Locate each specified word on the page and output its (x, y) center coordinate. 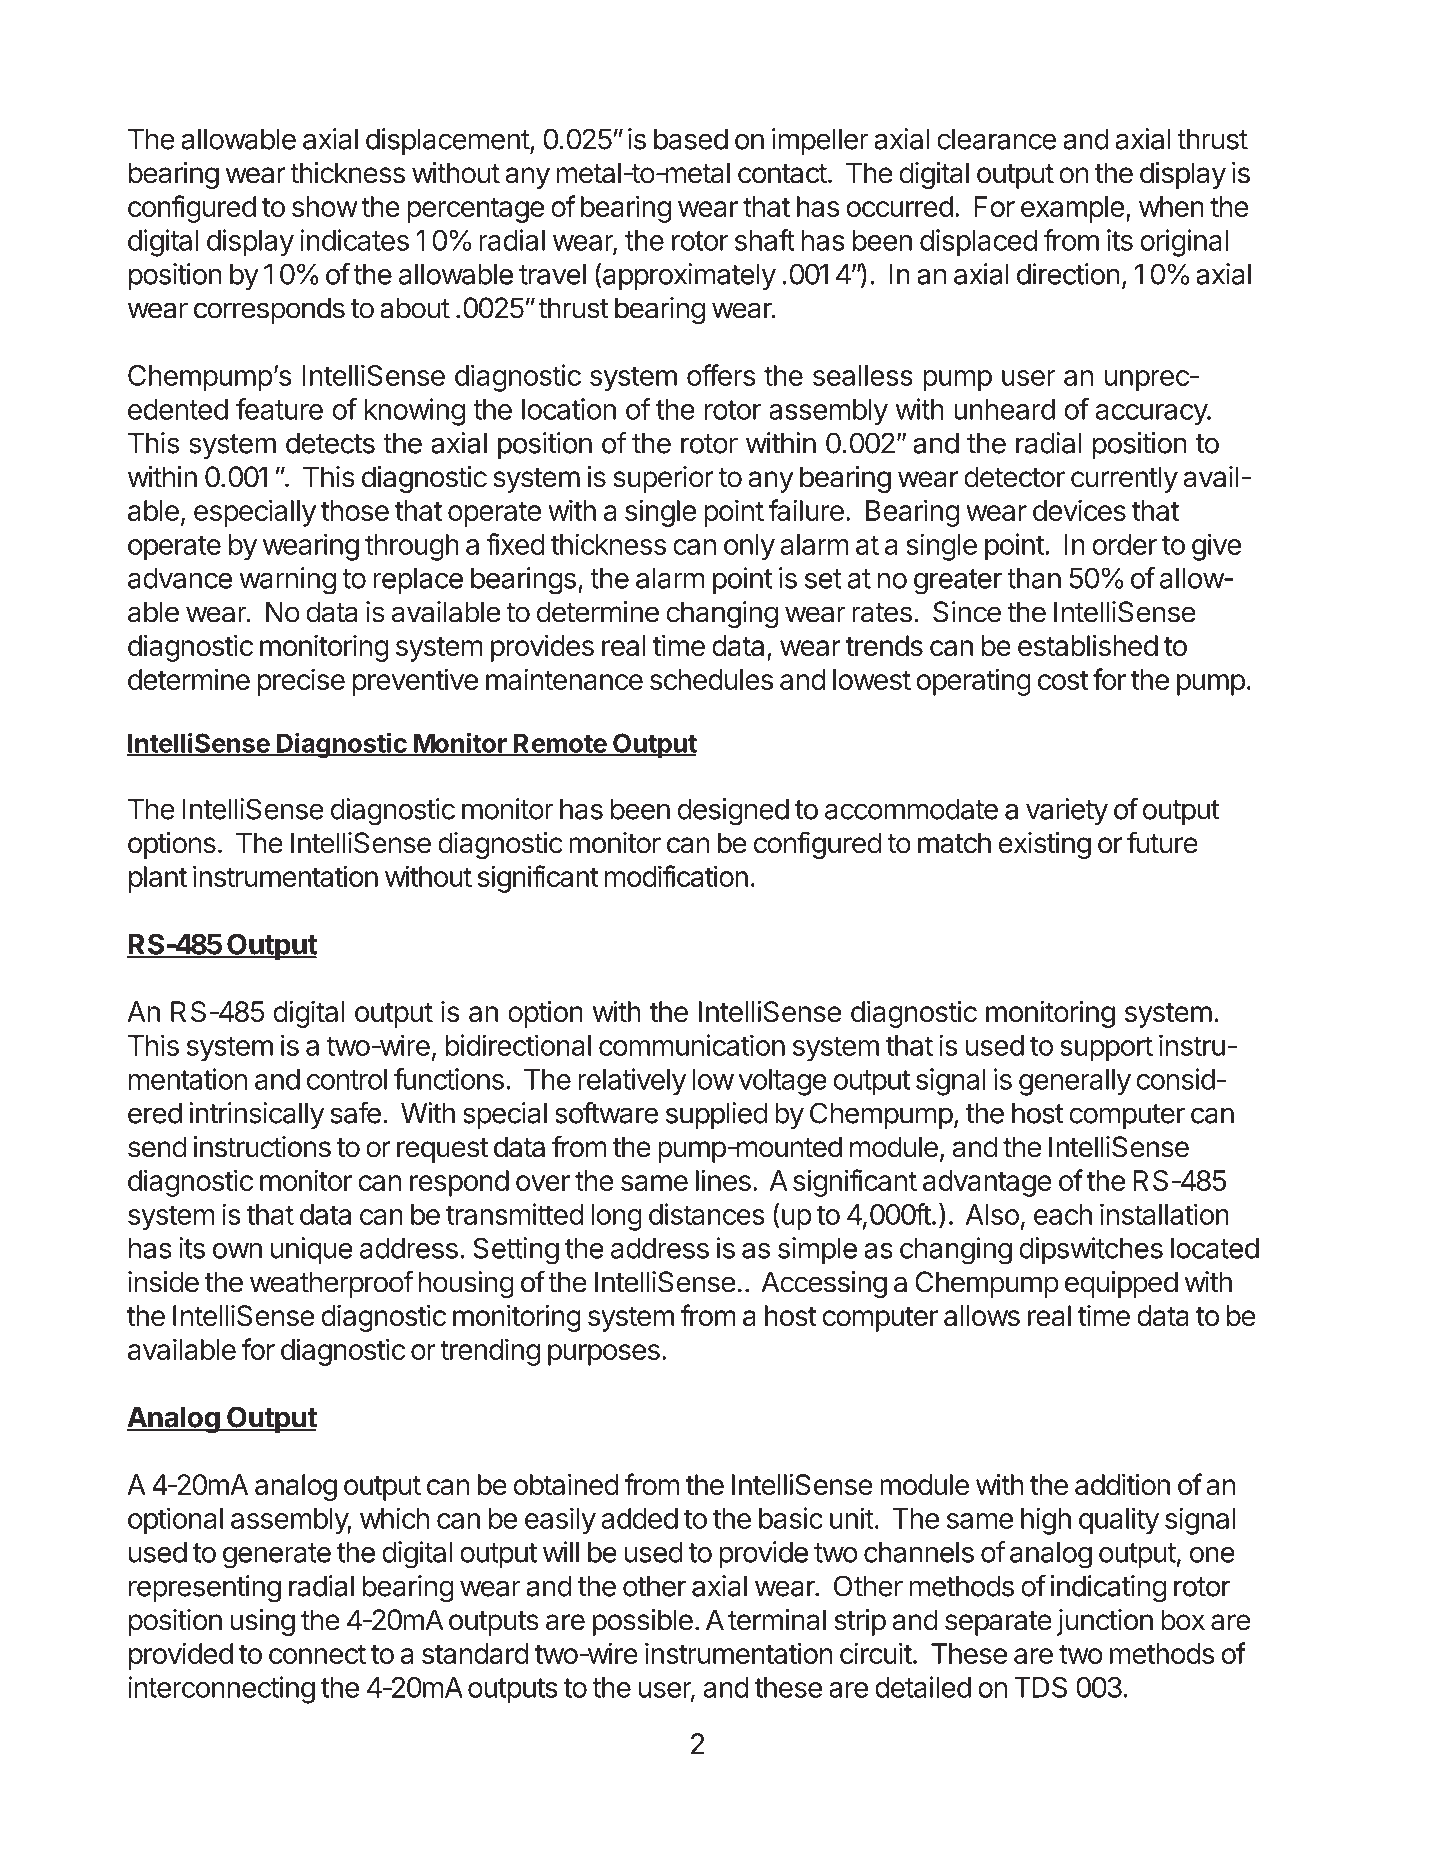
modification (676, 876)
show (325, 206)
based (691, 139)
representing (205, 1589)
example (1072, 209)
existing (1045, 845)
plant (158, 879)
